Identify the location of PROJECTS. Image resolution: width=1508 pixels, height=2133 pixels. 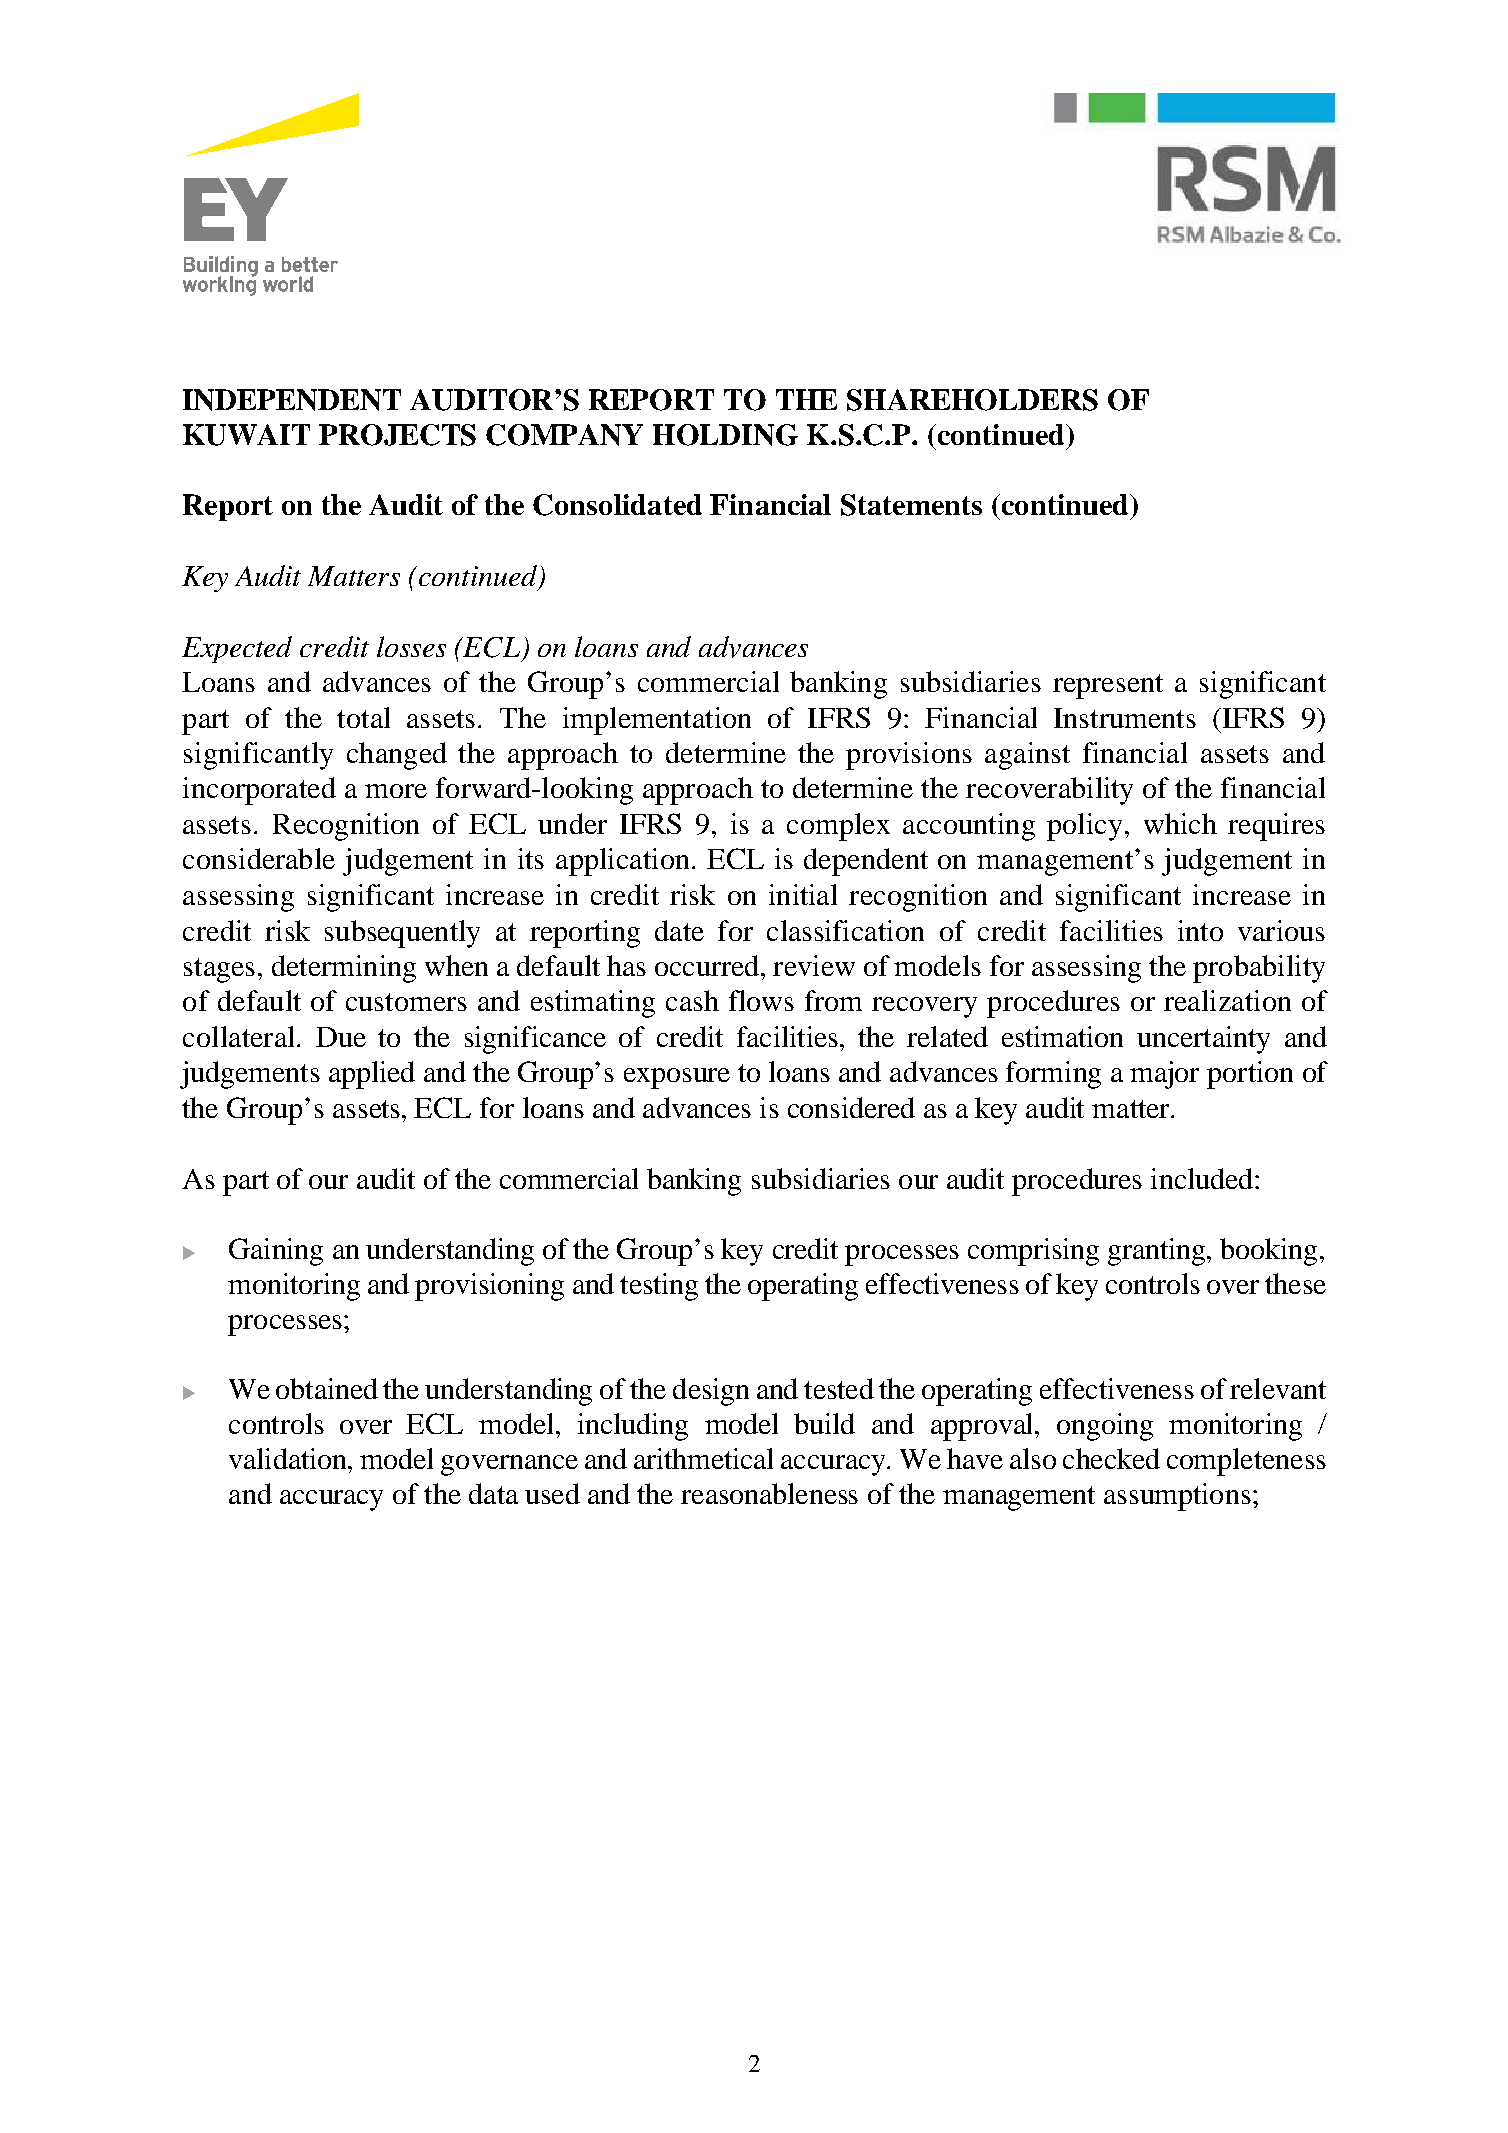
(397, 435).
